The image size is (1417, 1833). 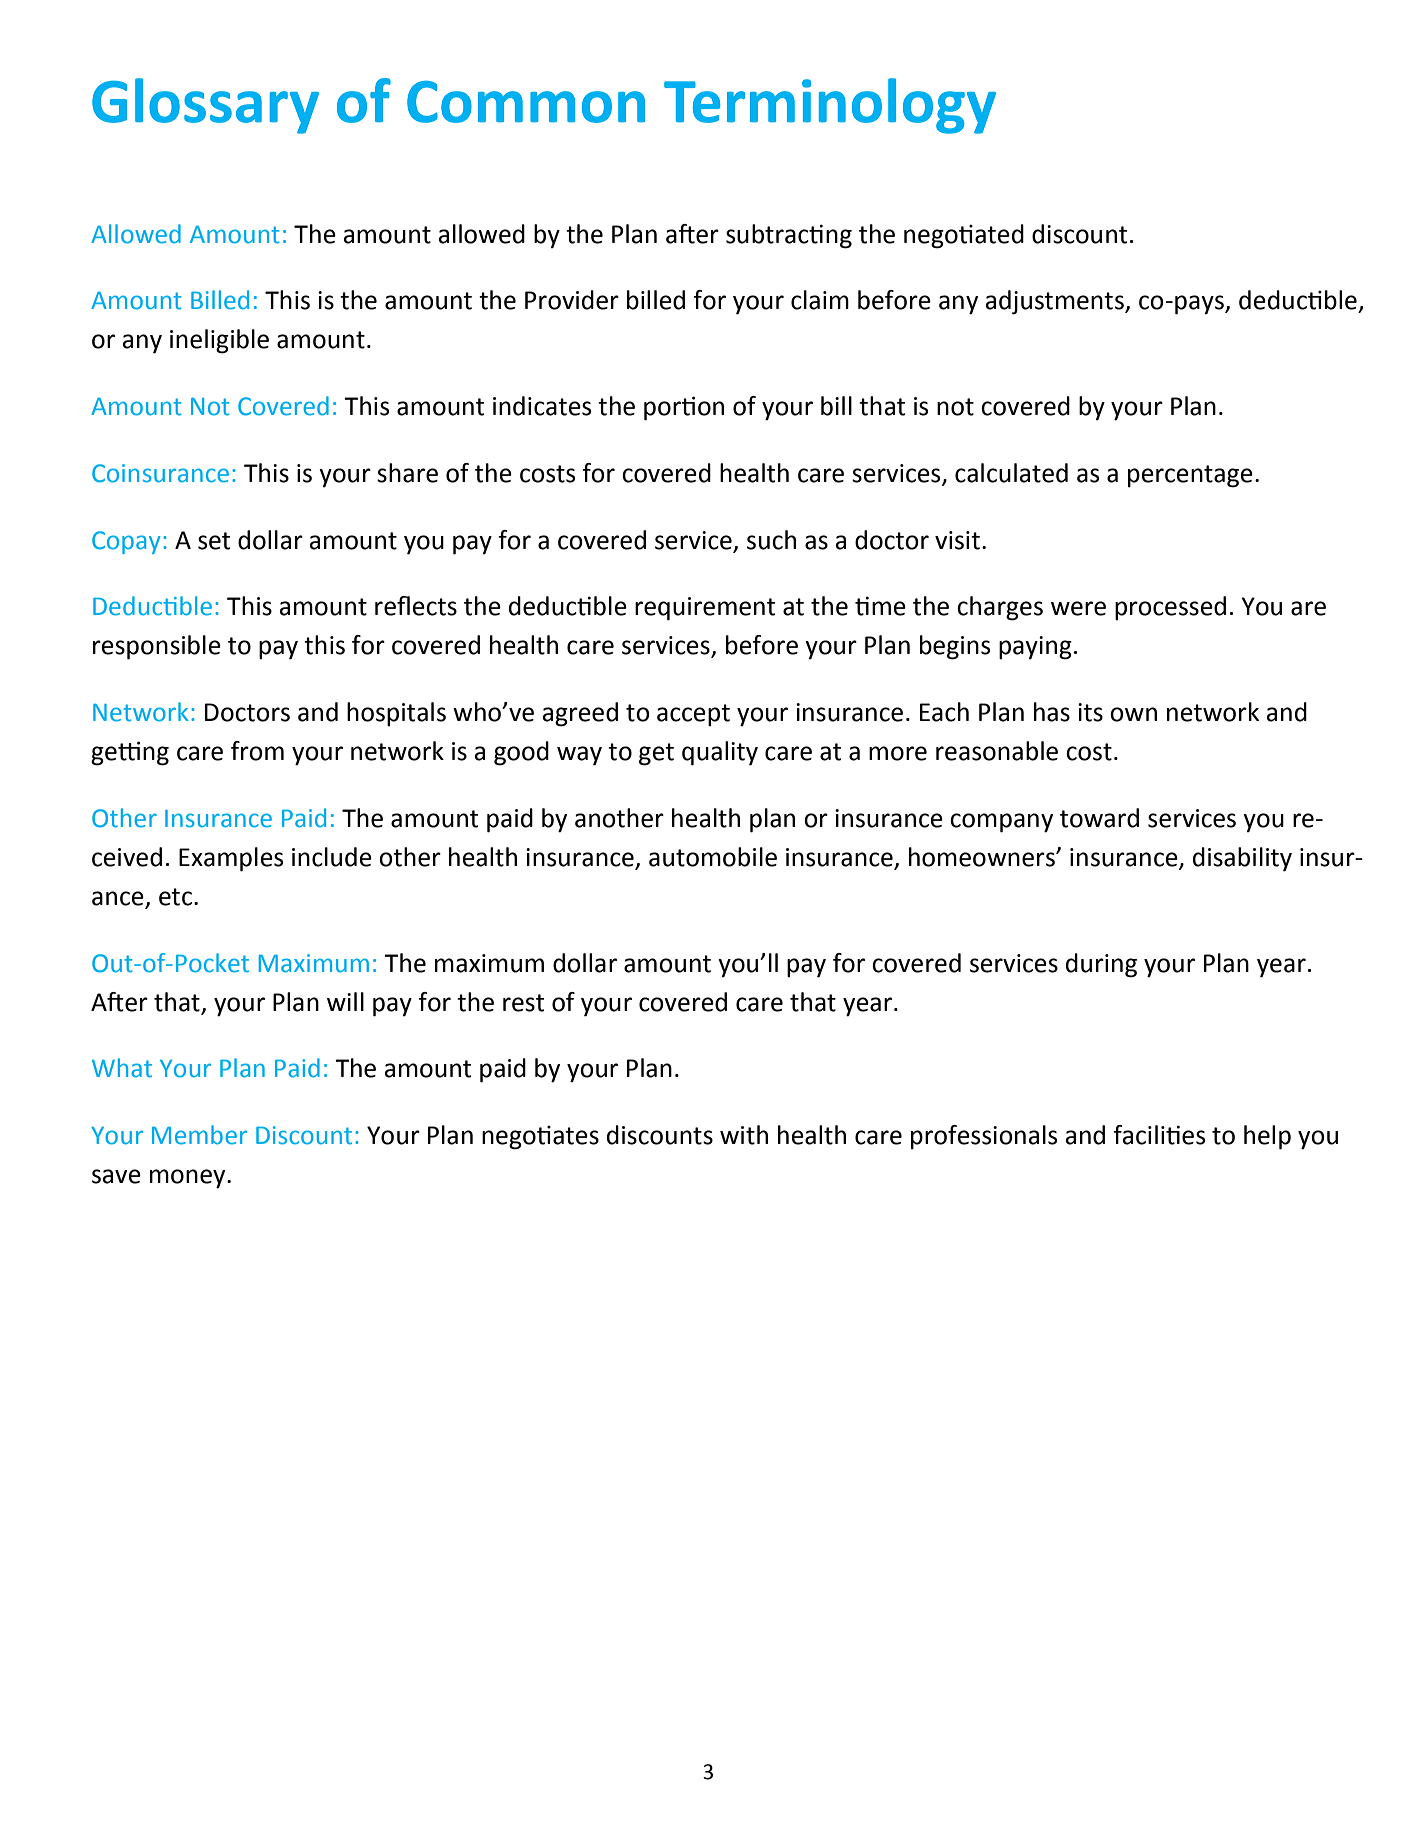 I want to click on Member, so click(x=199, y=1135).
